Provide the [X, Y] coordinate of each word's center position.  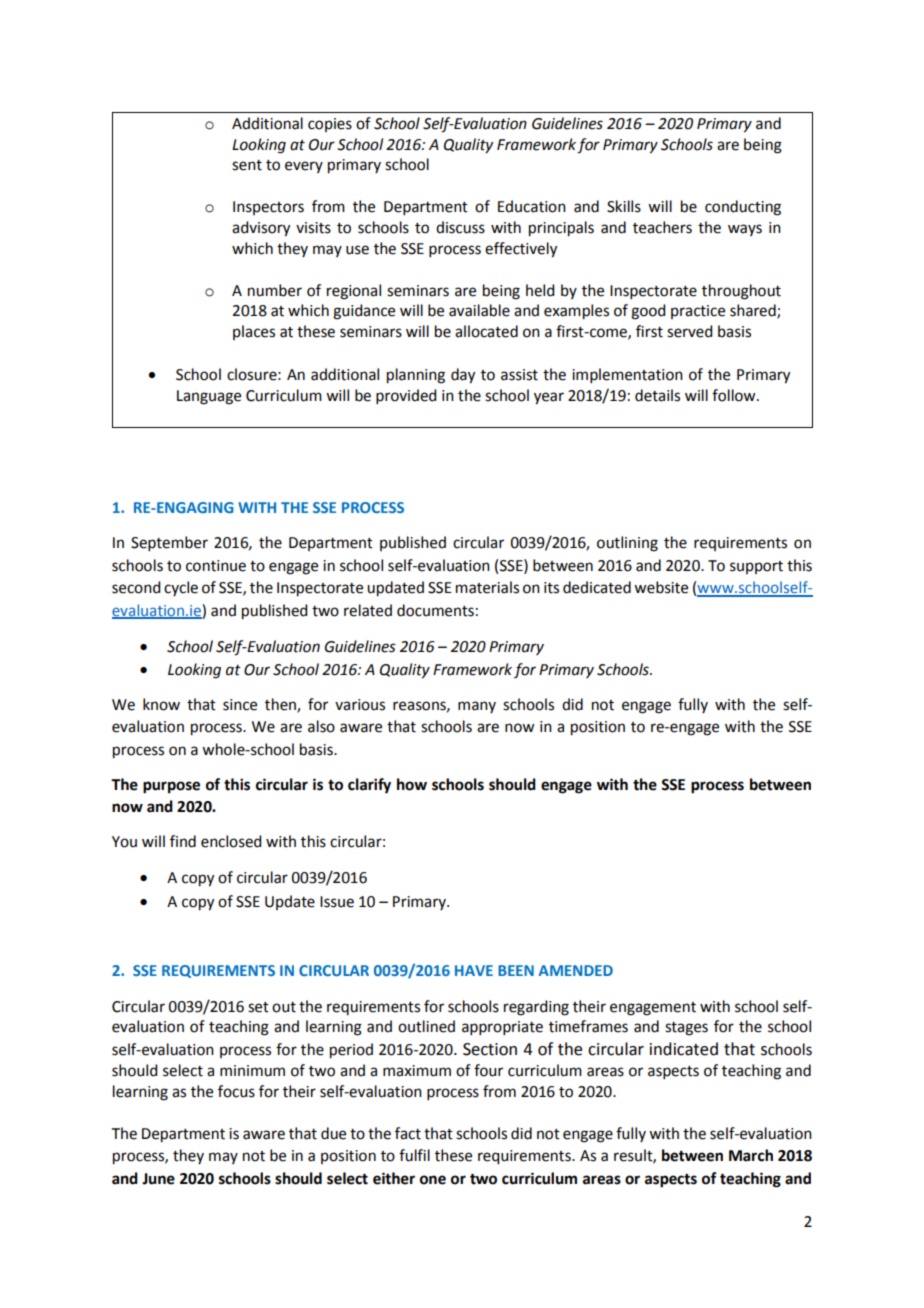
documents [435, 610]
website [661, 587]
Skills [624, 206]
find [183, 841]
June [158, 1179]
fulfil [414, 1155]
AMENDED [576, 970]
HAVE [474, 970]
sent [247, 165]
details [657, 395]
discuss [460, 227]
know [161, 704]
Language [209, 397]
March [751, 1155]
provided [406, 396]
